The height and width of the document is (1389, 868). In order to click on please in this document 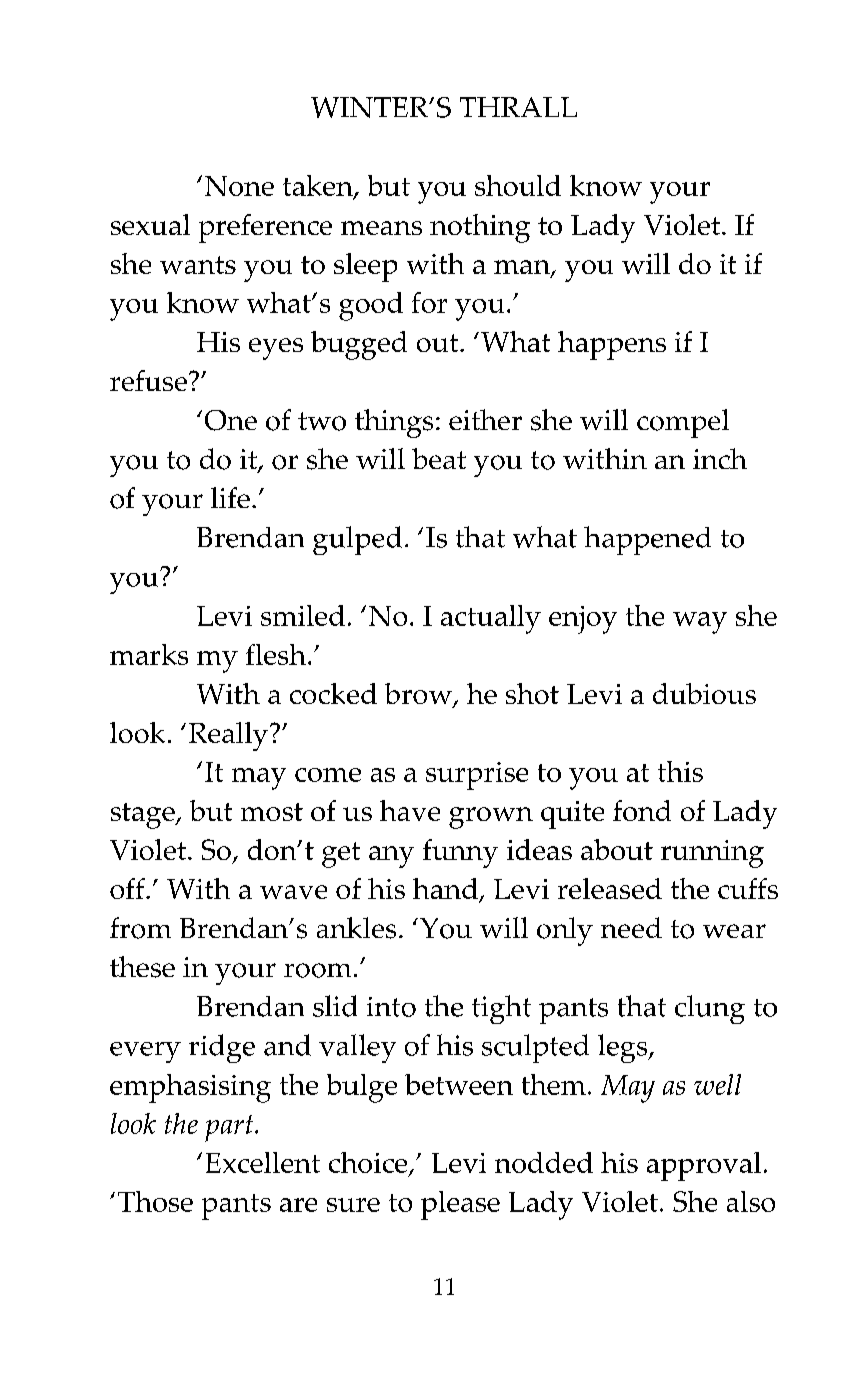, I will do `click(460, 1205)`.
